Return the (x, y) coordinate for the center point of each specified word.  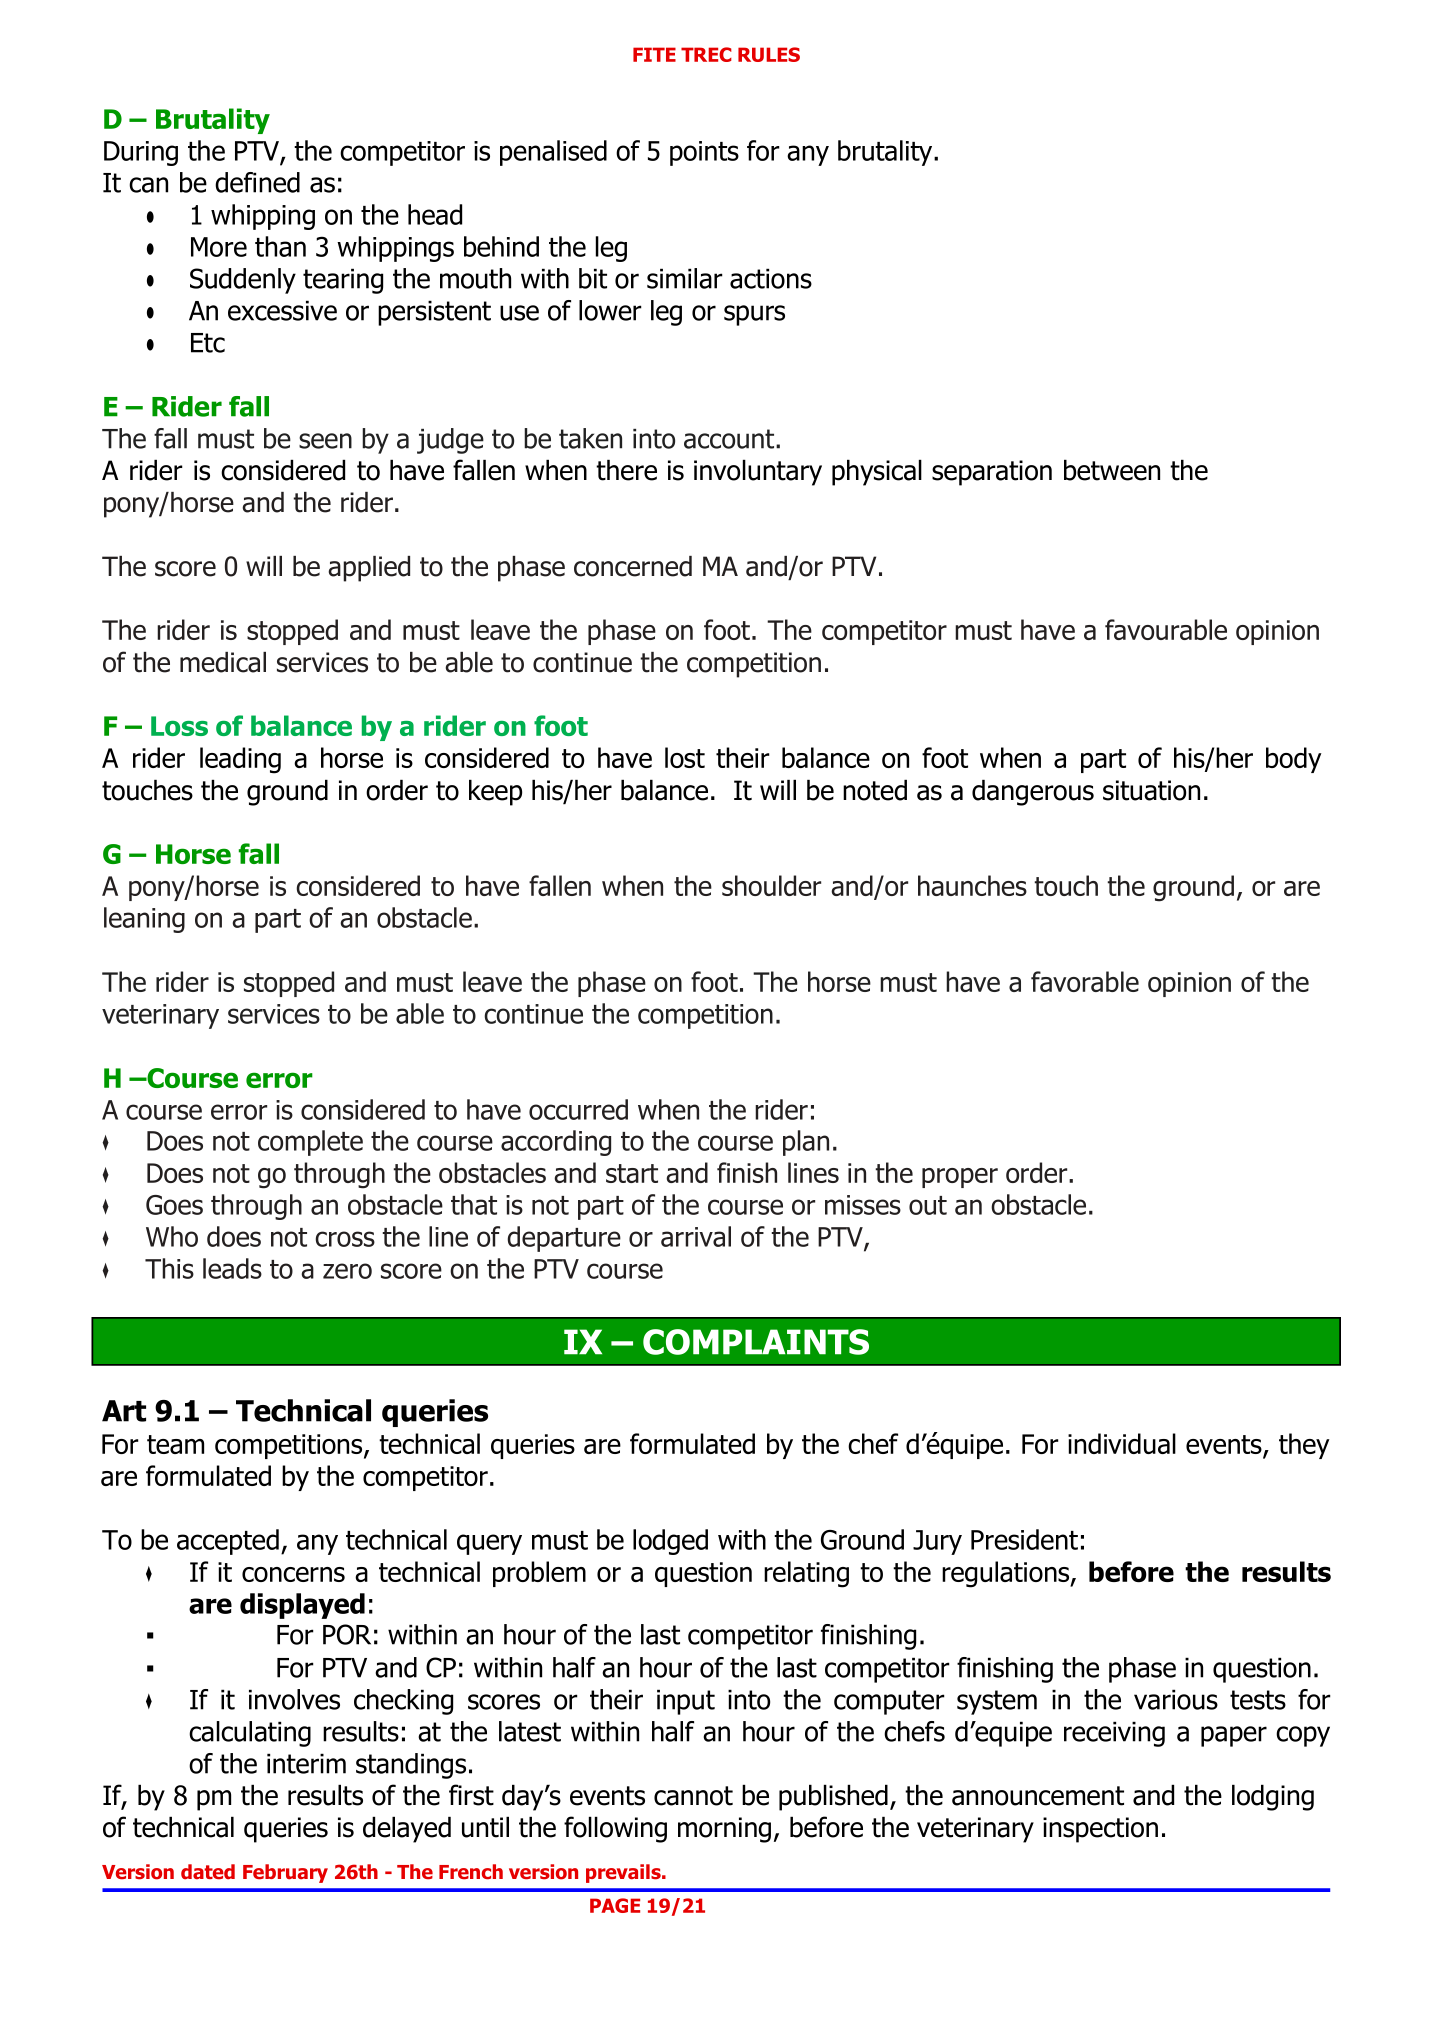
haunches (972, 885)
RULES (769, 54)
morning (724, 1830)
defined (257, 182)
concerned (633, 566)
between (1112, 470)
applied (369, 569)
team (175, 1444)
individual (1122, 1443)
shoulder (771, 885)
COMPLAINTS (756, 1342)
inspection (1100, 1830)
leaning (144, 920)
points (704, 153)
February (285, 1873)
